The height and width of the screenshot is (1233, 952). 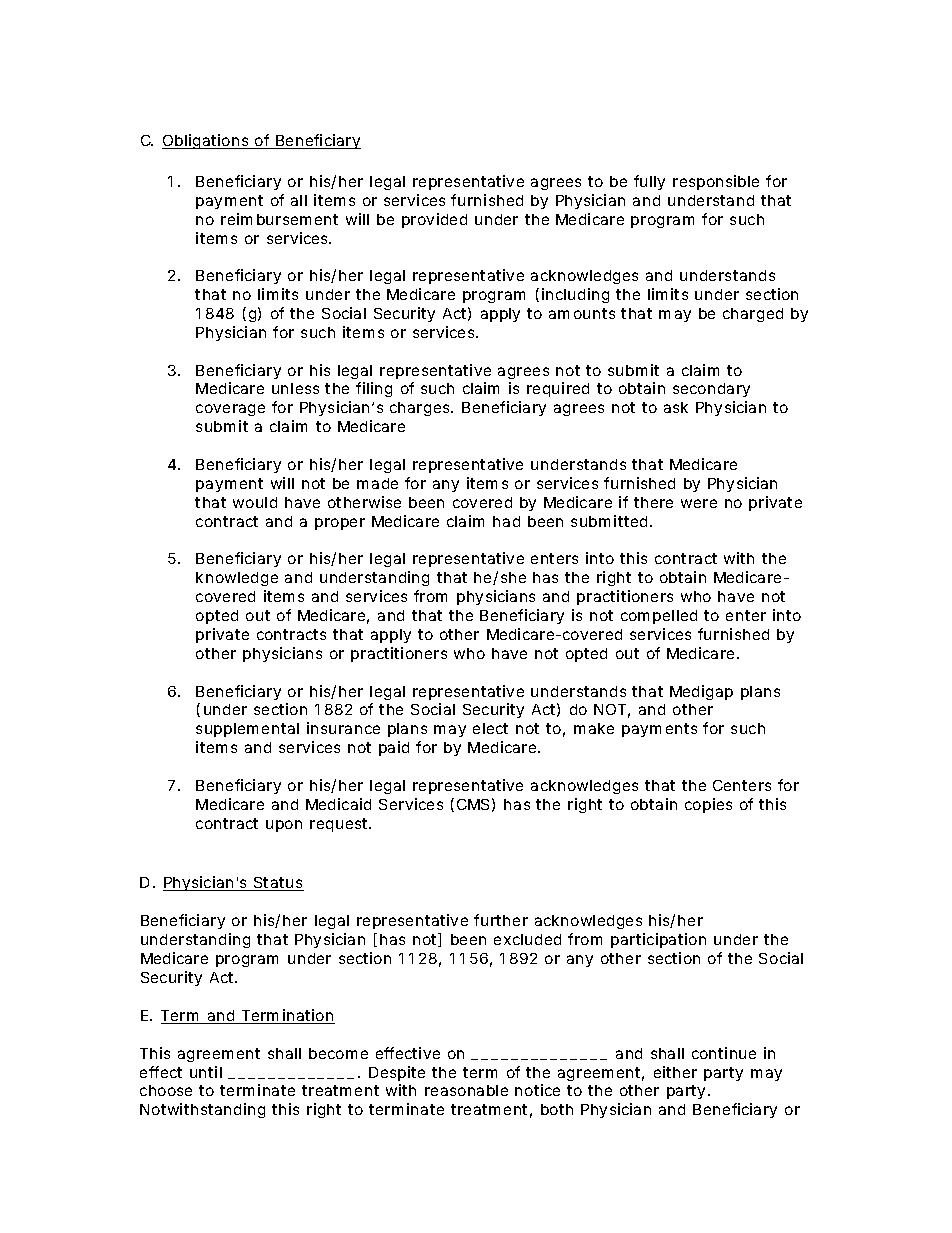 I want to click on reasonable, so click(x=466, y=1090).
